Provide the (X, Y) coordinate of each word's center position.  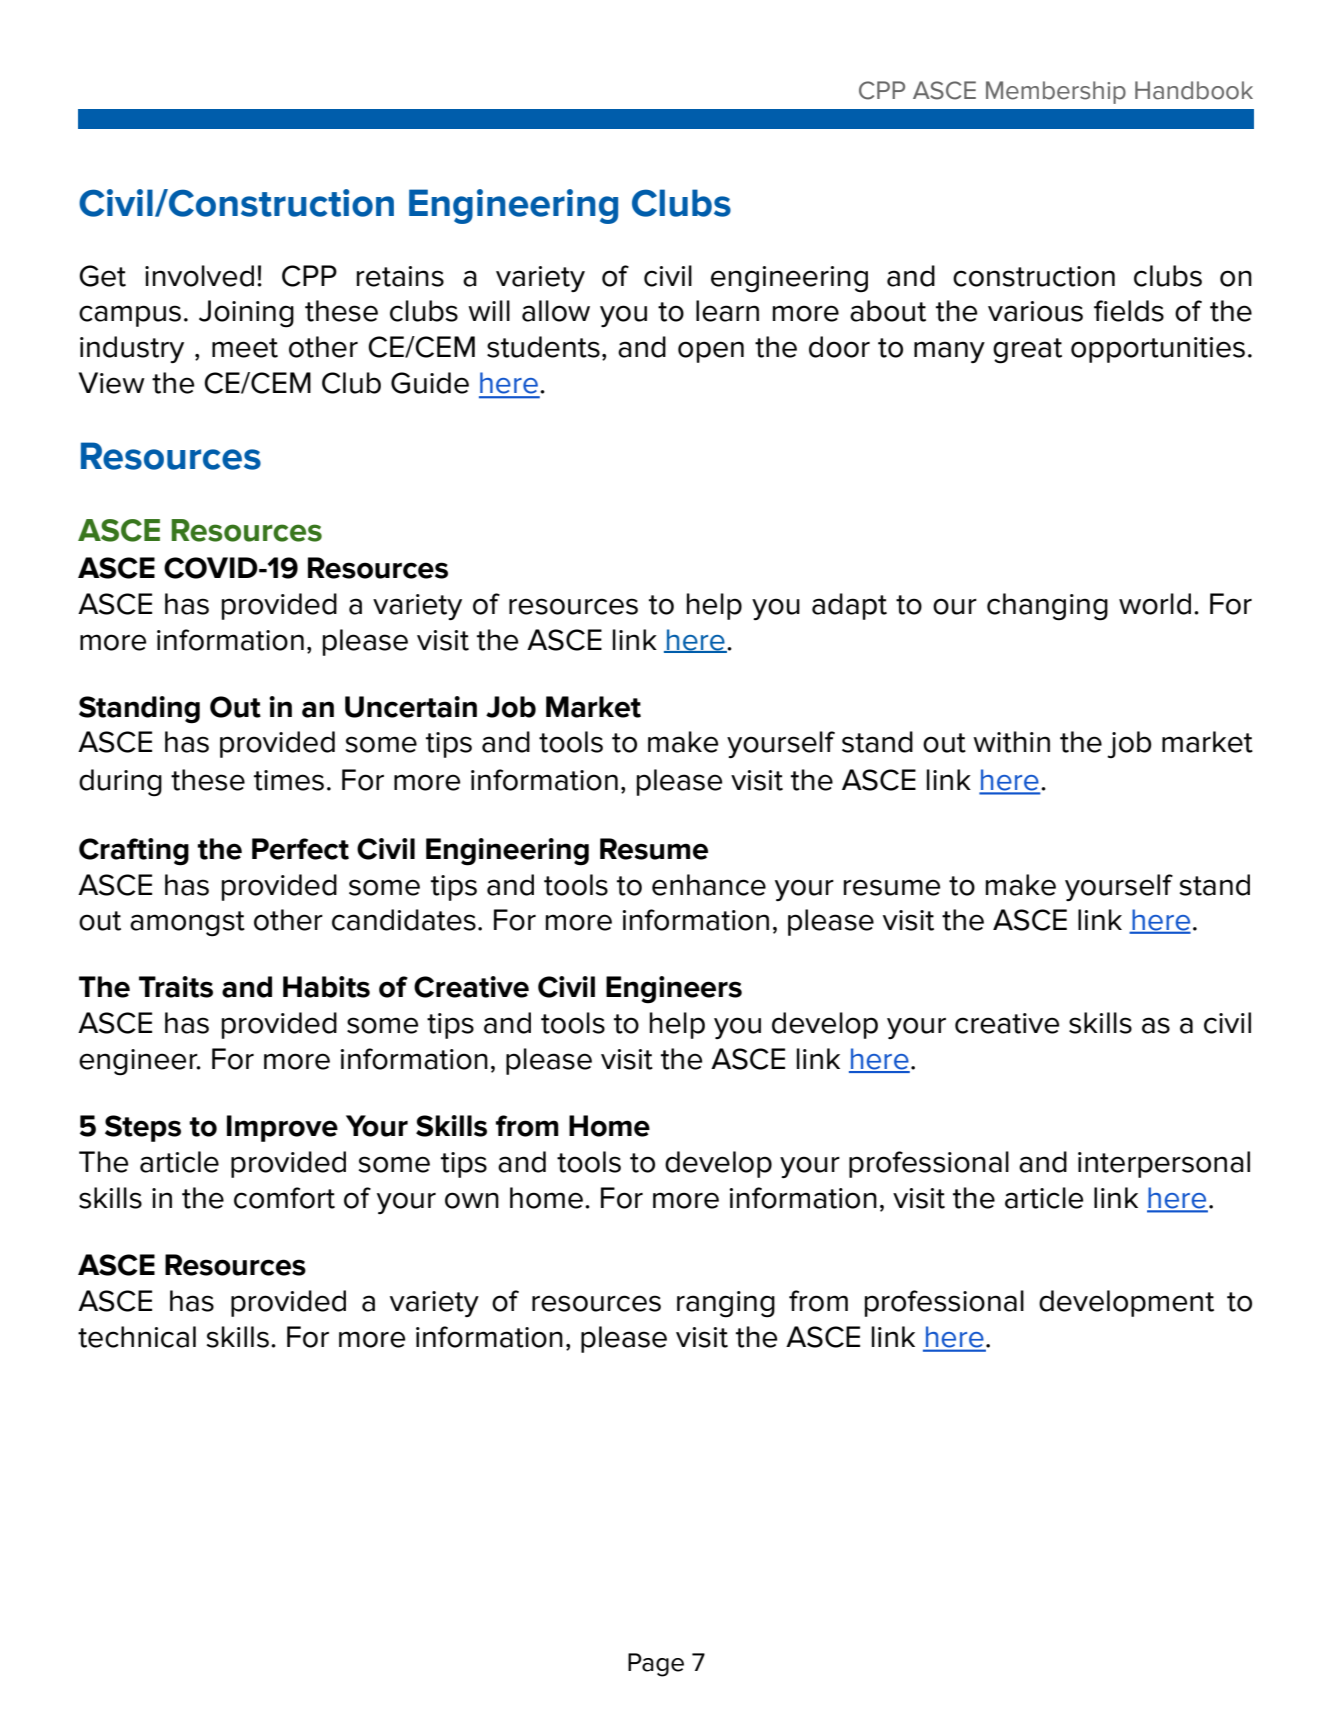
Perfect (300, 849)
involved (199, 276)
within (1011, 742)
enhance (709, 885)
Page (656, 1665)
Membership (1056, 92)
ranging (726, 1304)
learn (727, 311)
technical (137, 1337)
